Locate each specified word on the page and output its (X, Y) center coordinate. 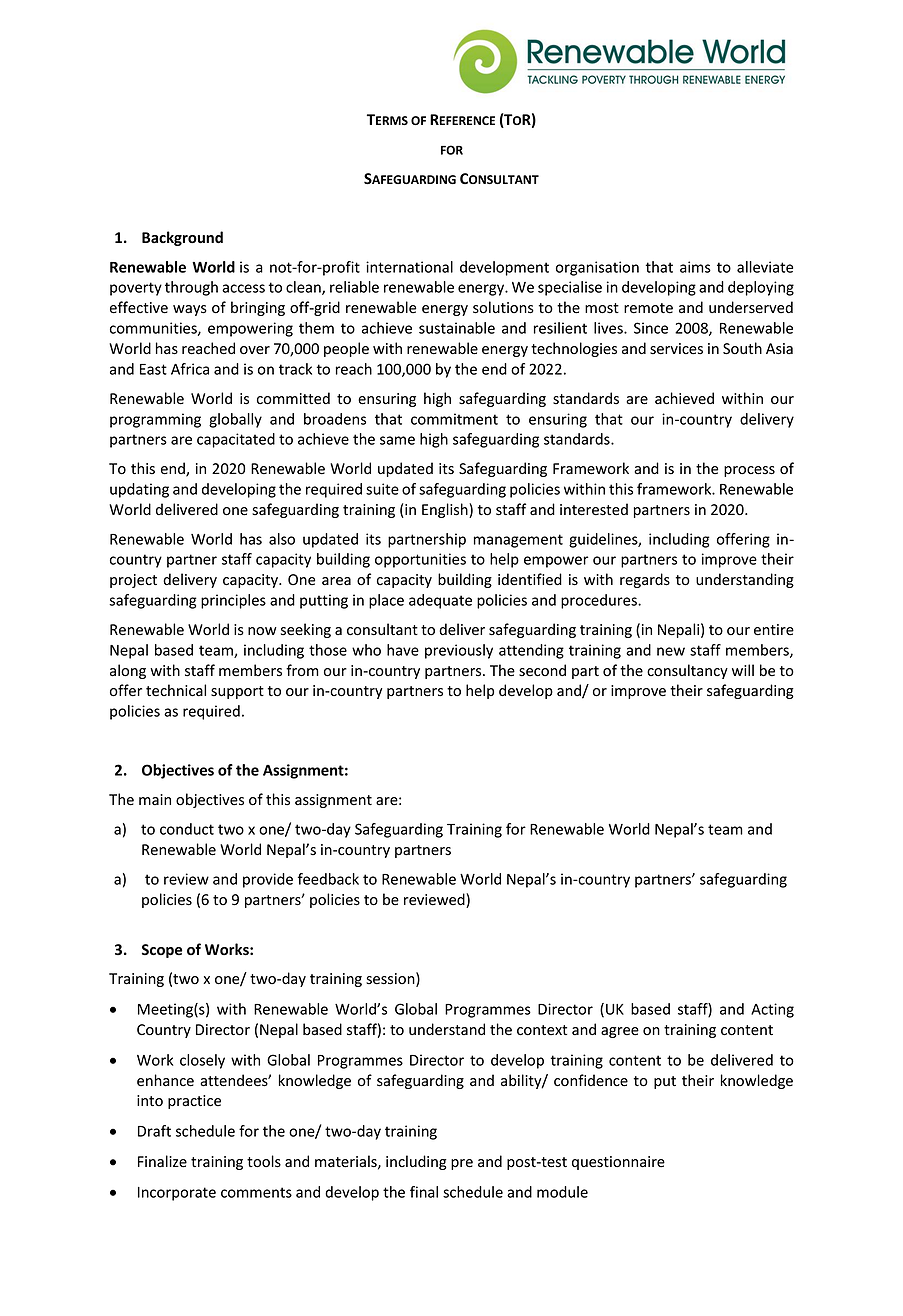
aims (695, 267)
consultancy (687, 671)
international (409, 267)
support (237, 692)
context (542, 1030)
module (562, 1192)
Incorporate (177, 1194)
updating (139, 490)
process (749, 471)
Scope (162, 951)
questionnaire (618, 1163)
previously (459, 651)
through (191, 288)
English (446, 510)
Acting (772, 1010)
